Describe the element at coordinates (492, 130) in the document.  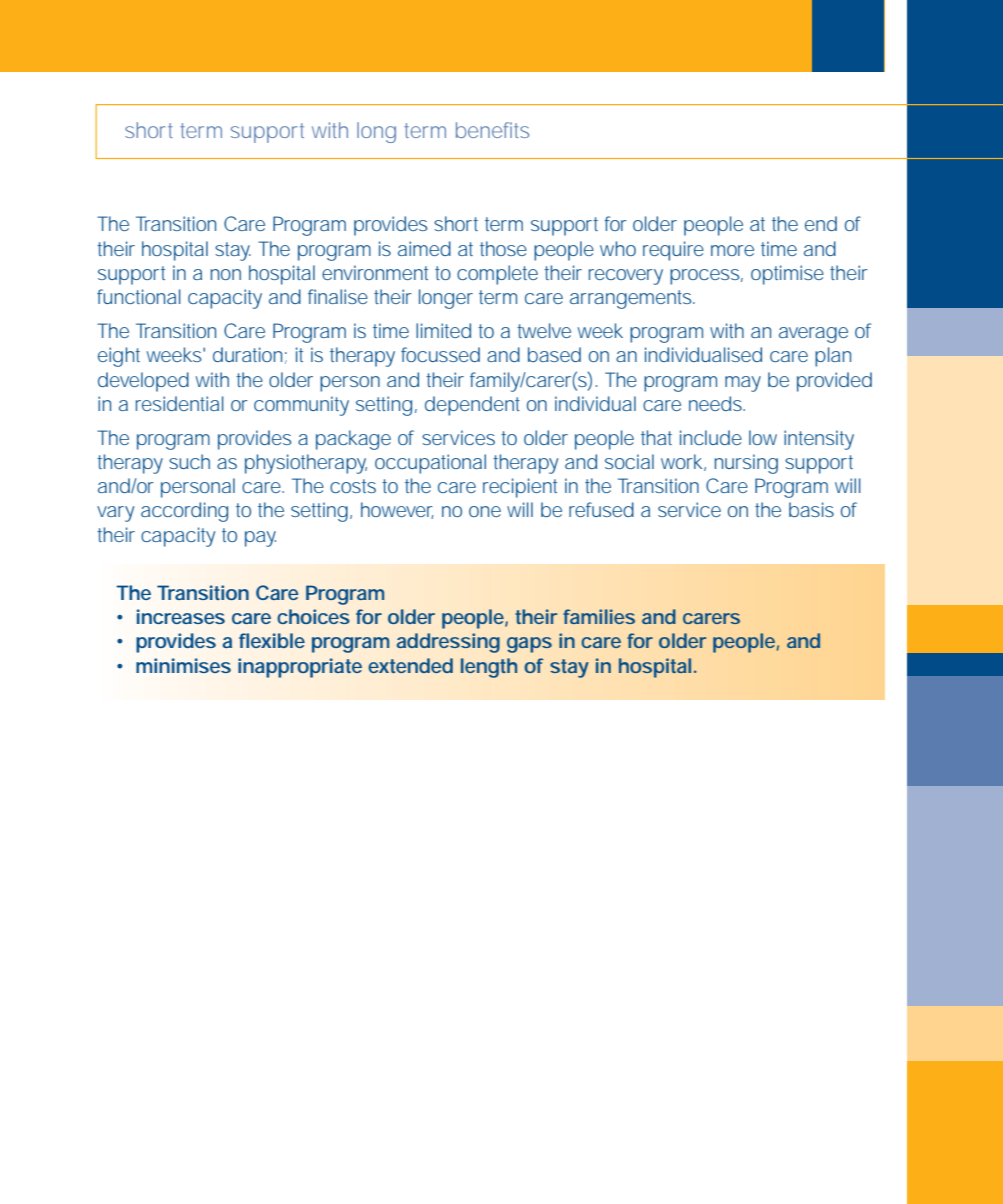
I see `benefits` at that location.
